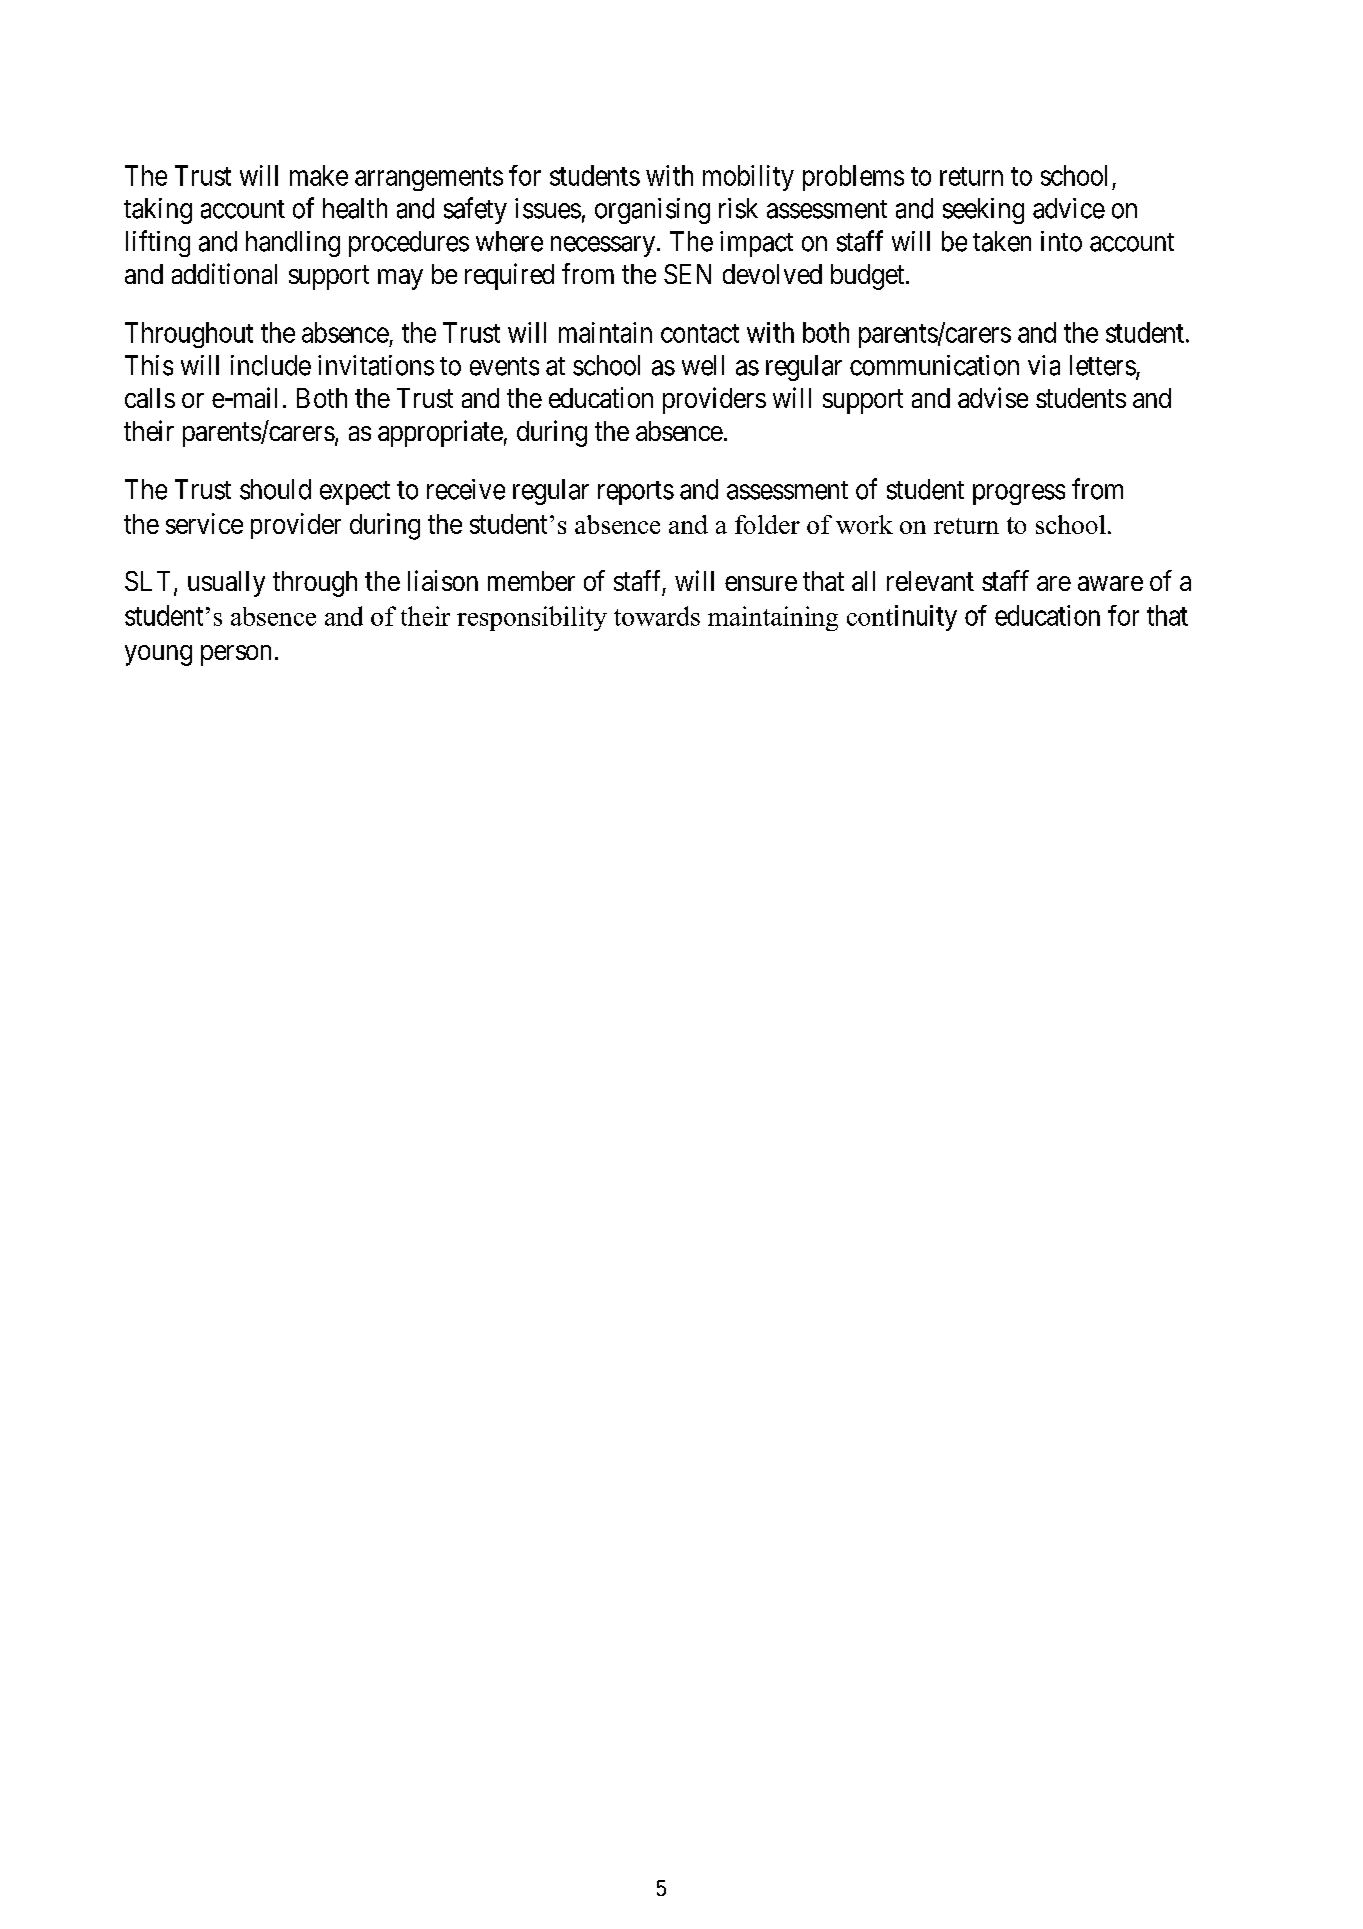 Image resolution: width=1363 pixels, height=1929 pixels. I want to click on include, so click(271, 365).
